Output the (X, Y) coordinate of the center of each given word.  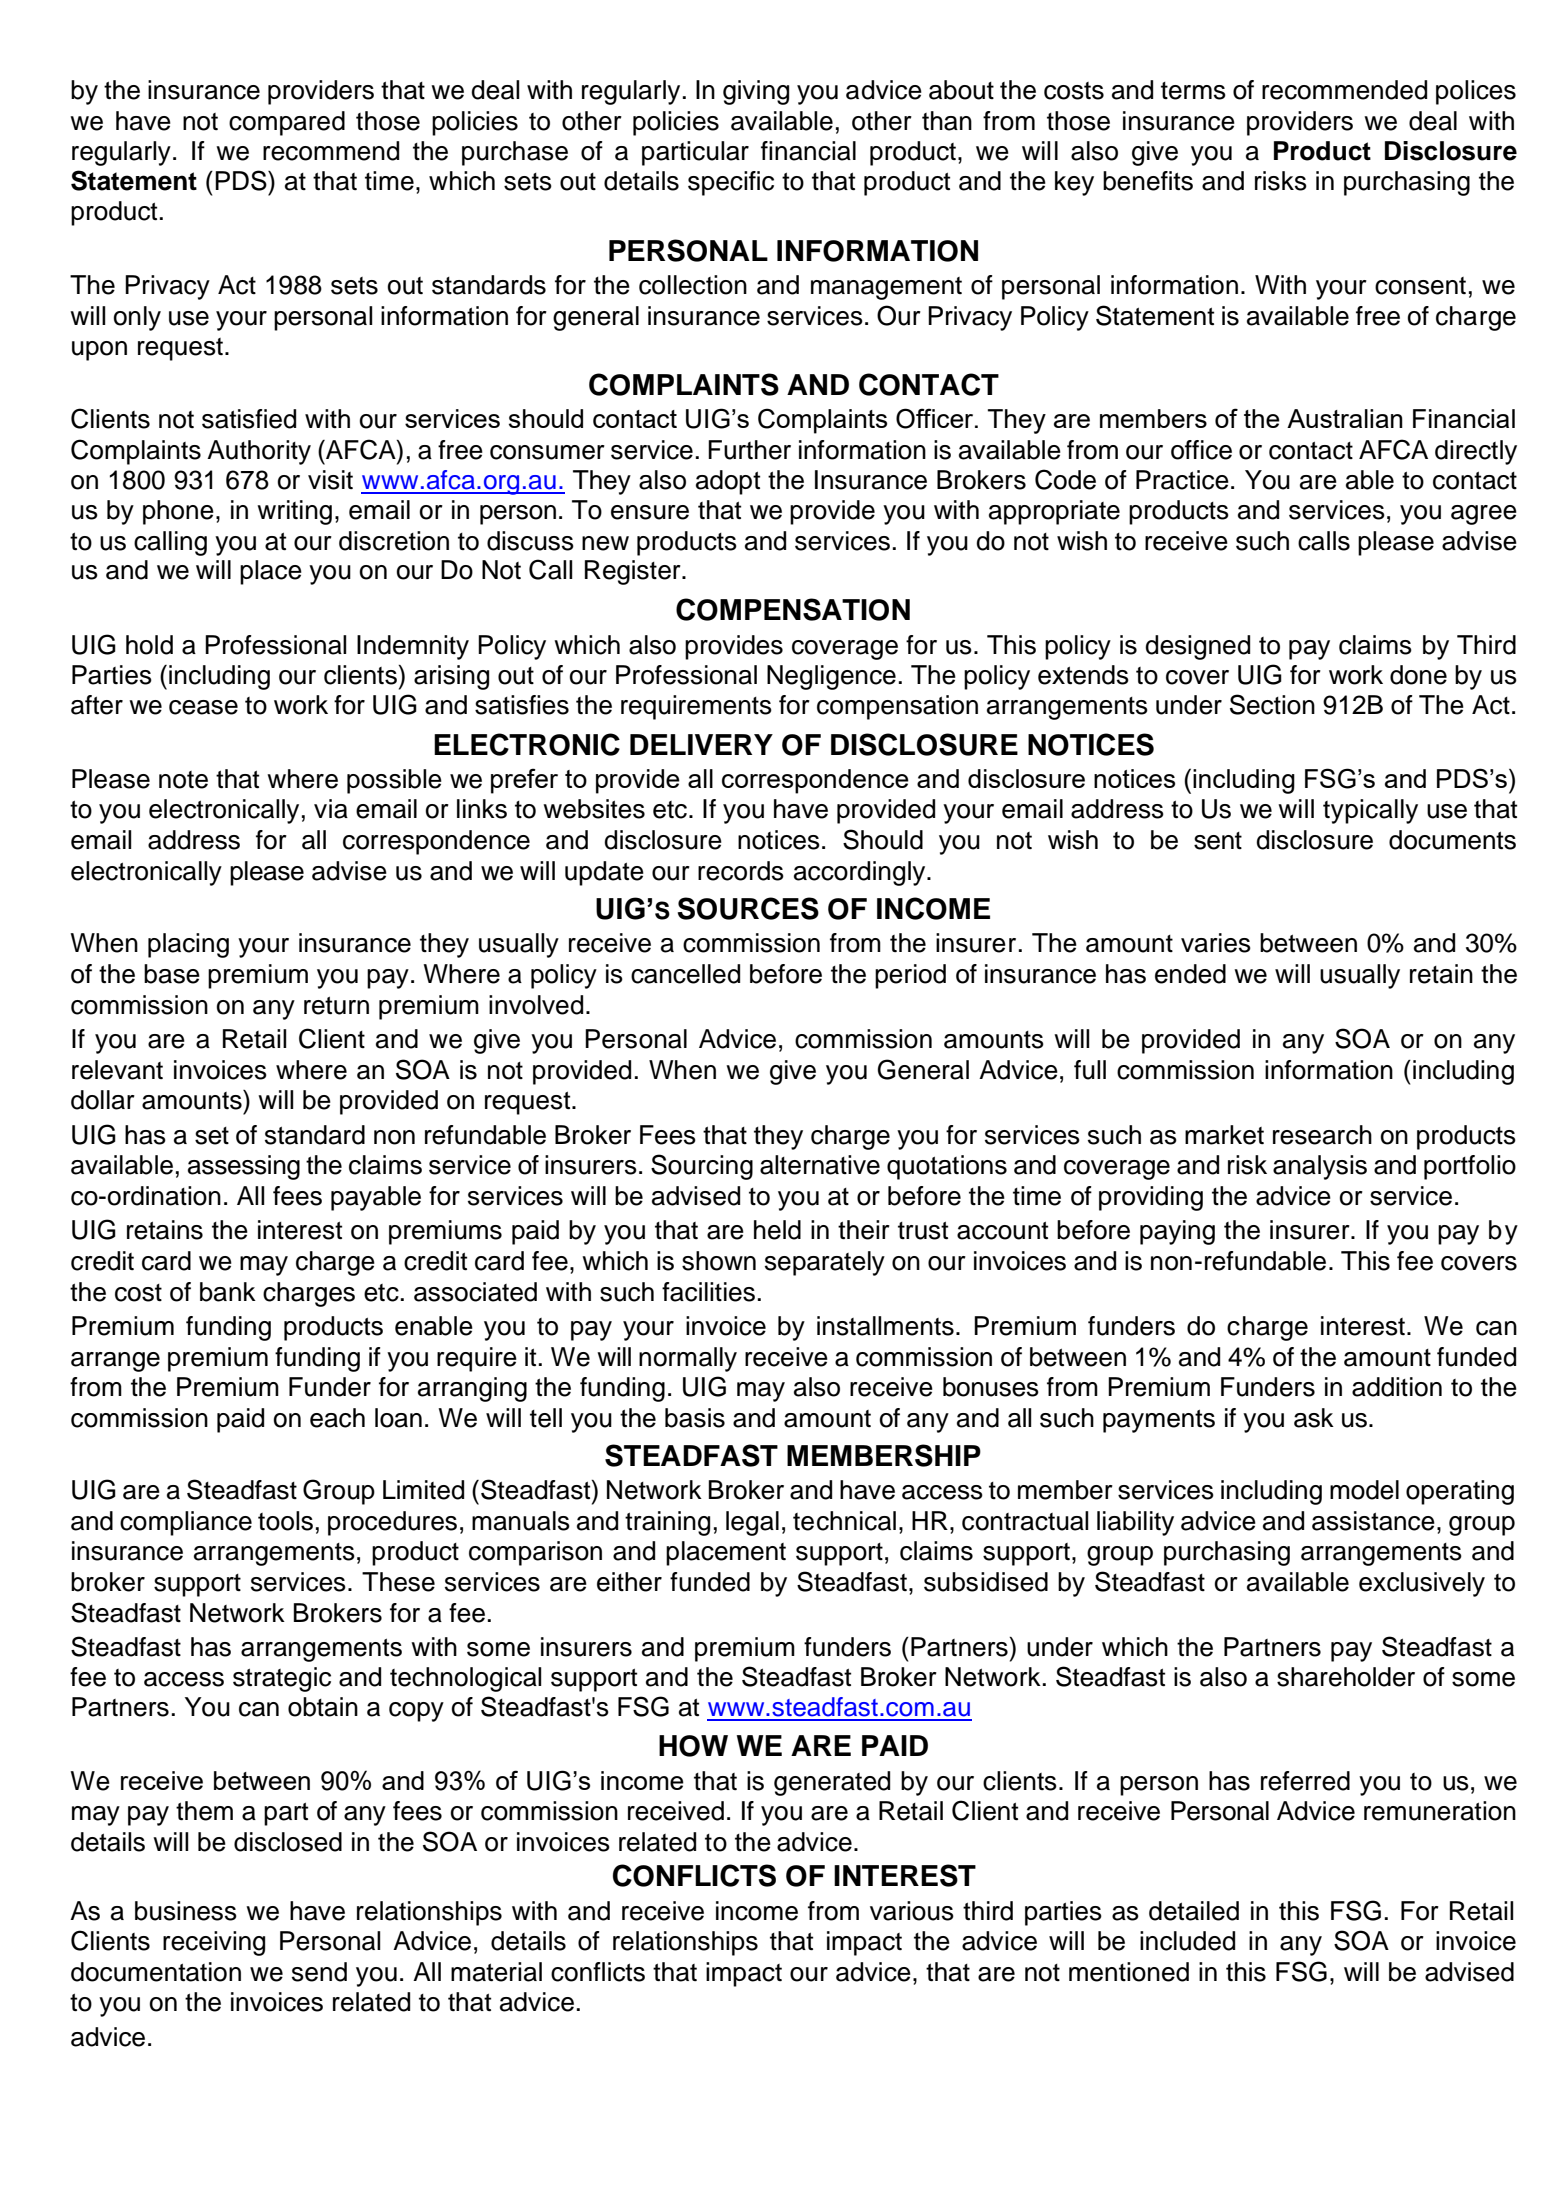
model (1364, 1490)
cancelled (685, 974)
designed (1197, 647)
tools (285, 1521)
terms (1193, 91)
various (912, 1911)
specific (731, 183)
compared (287, 123)
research (1322, 1135)
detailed (1194, 1911)
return (336, 1005)
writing (294, 512)
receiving (214, 1943)
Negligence (831, 677)
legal (752, 1523)
